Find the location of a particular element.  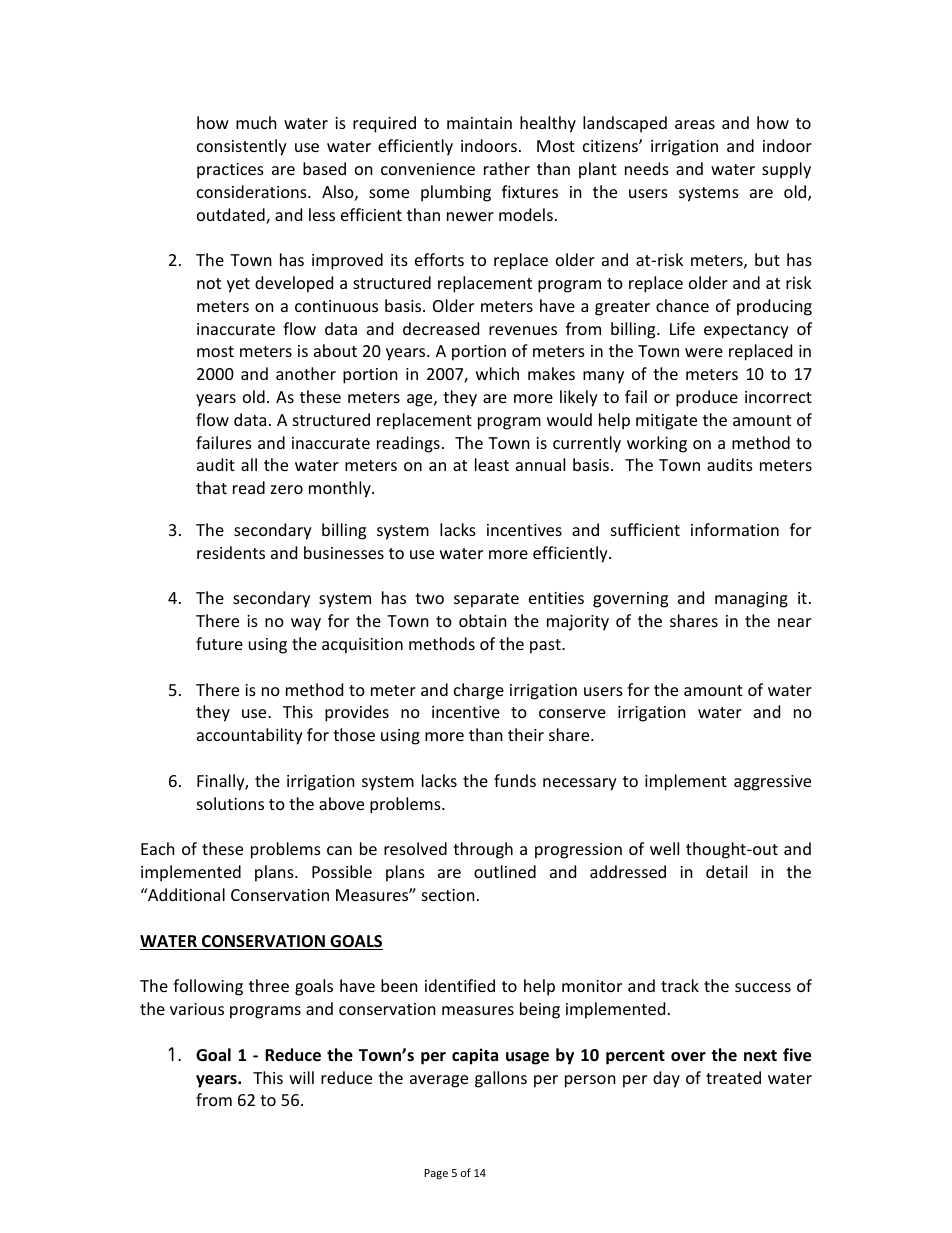

following is located at coordinates (208, 987).
